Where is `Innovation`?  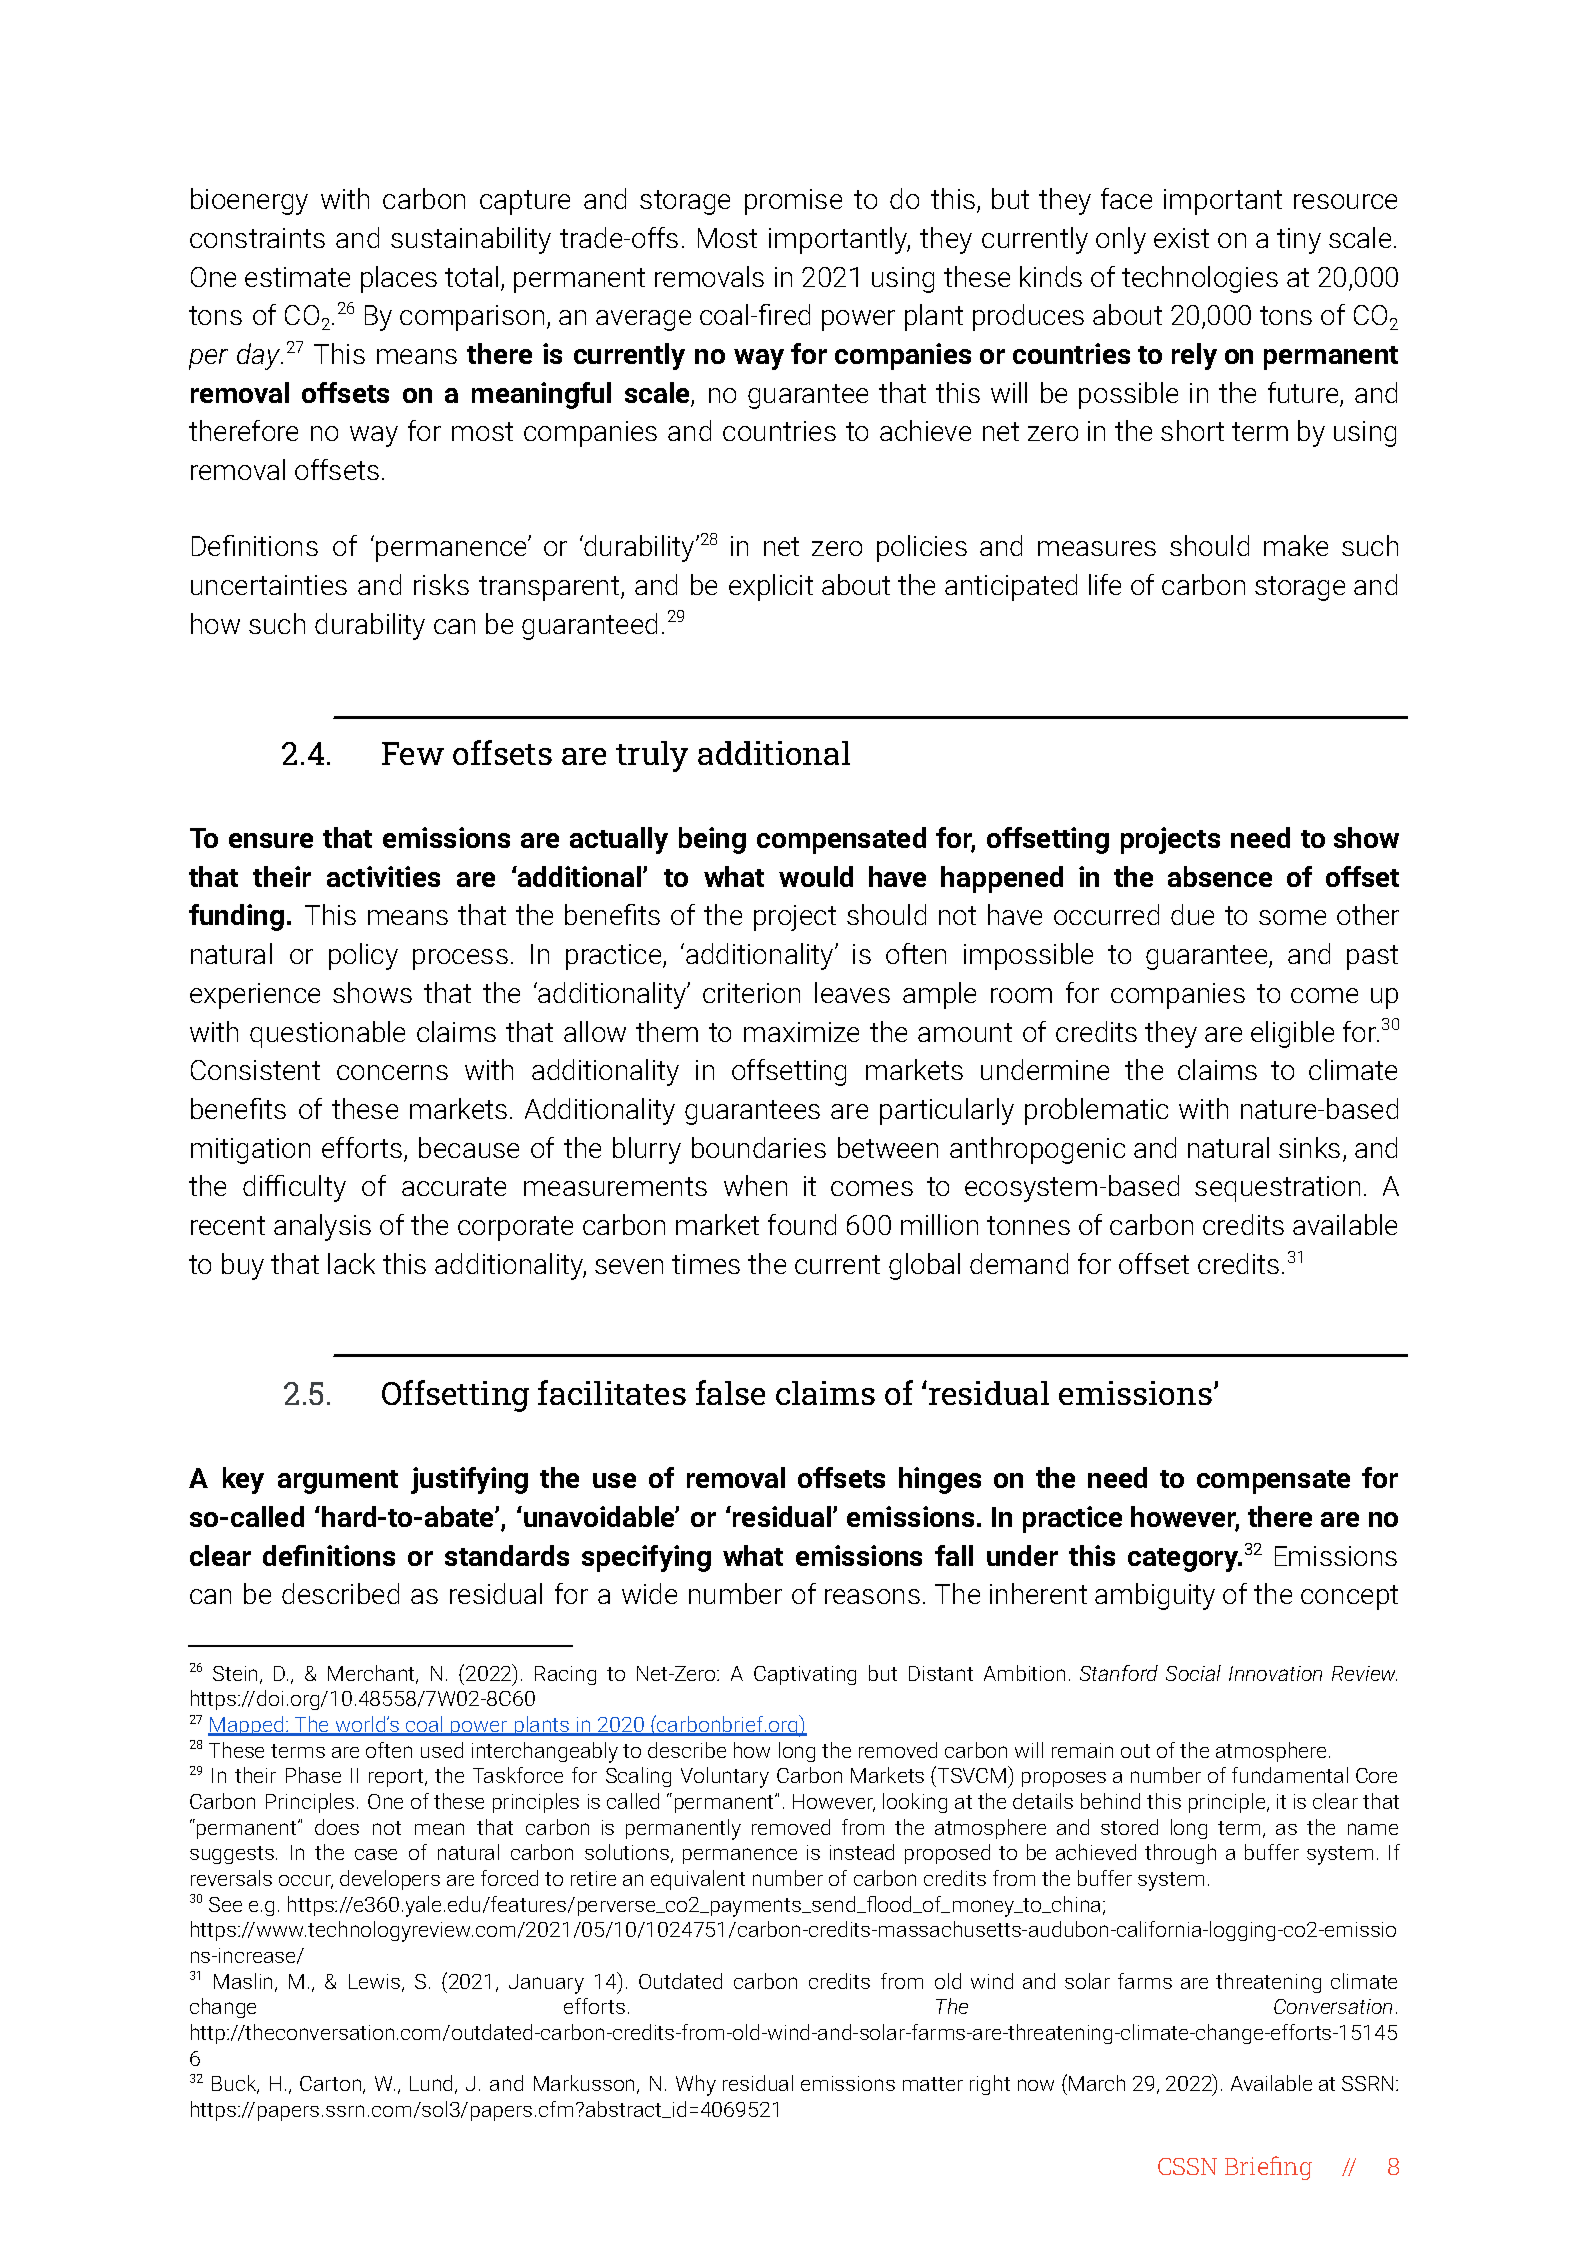 Innovation is located at coordinates (1275, 1673).
